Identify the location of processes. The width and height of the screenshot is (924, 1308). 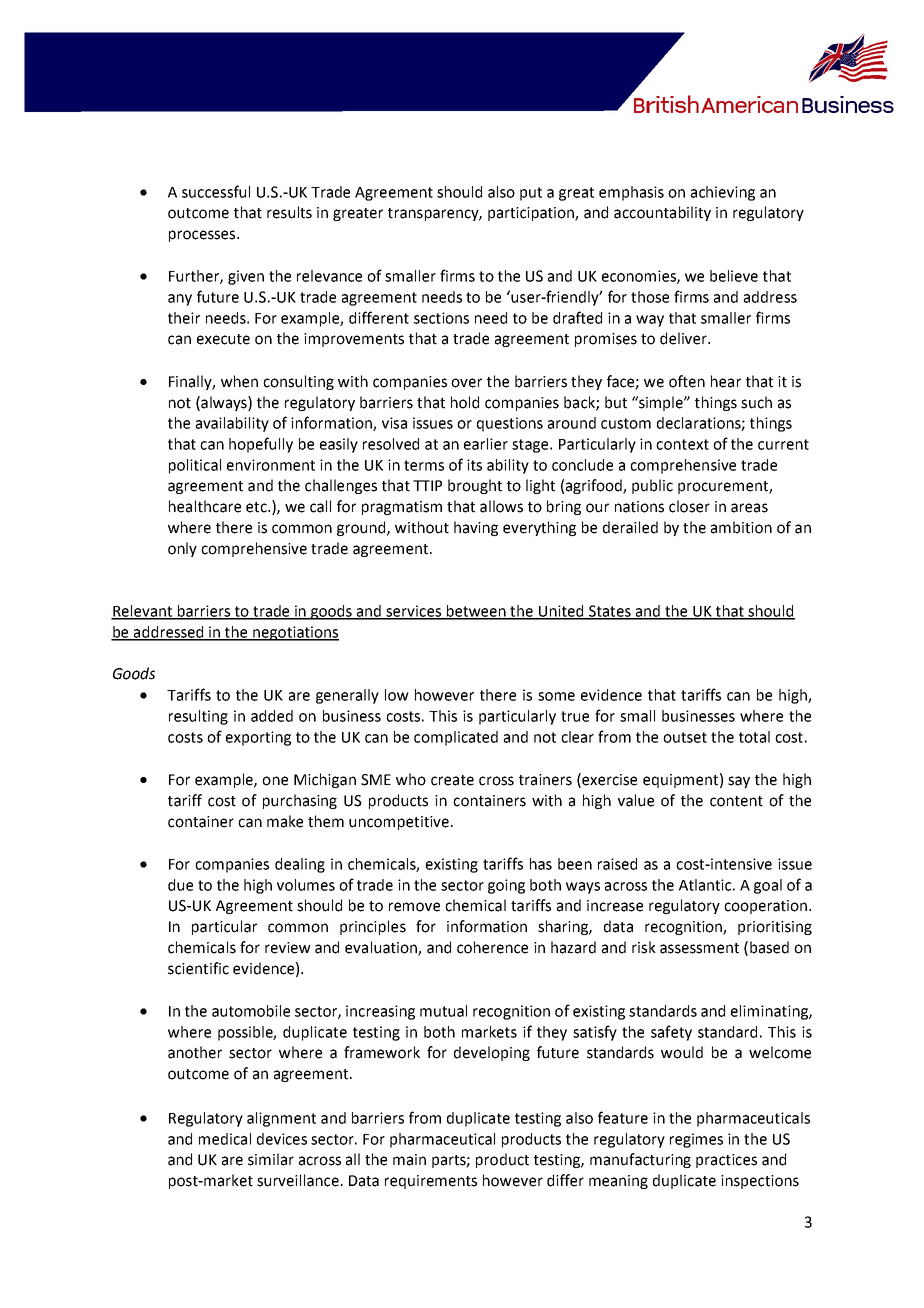
(203, 236).
